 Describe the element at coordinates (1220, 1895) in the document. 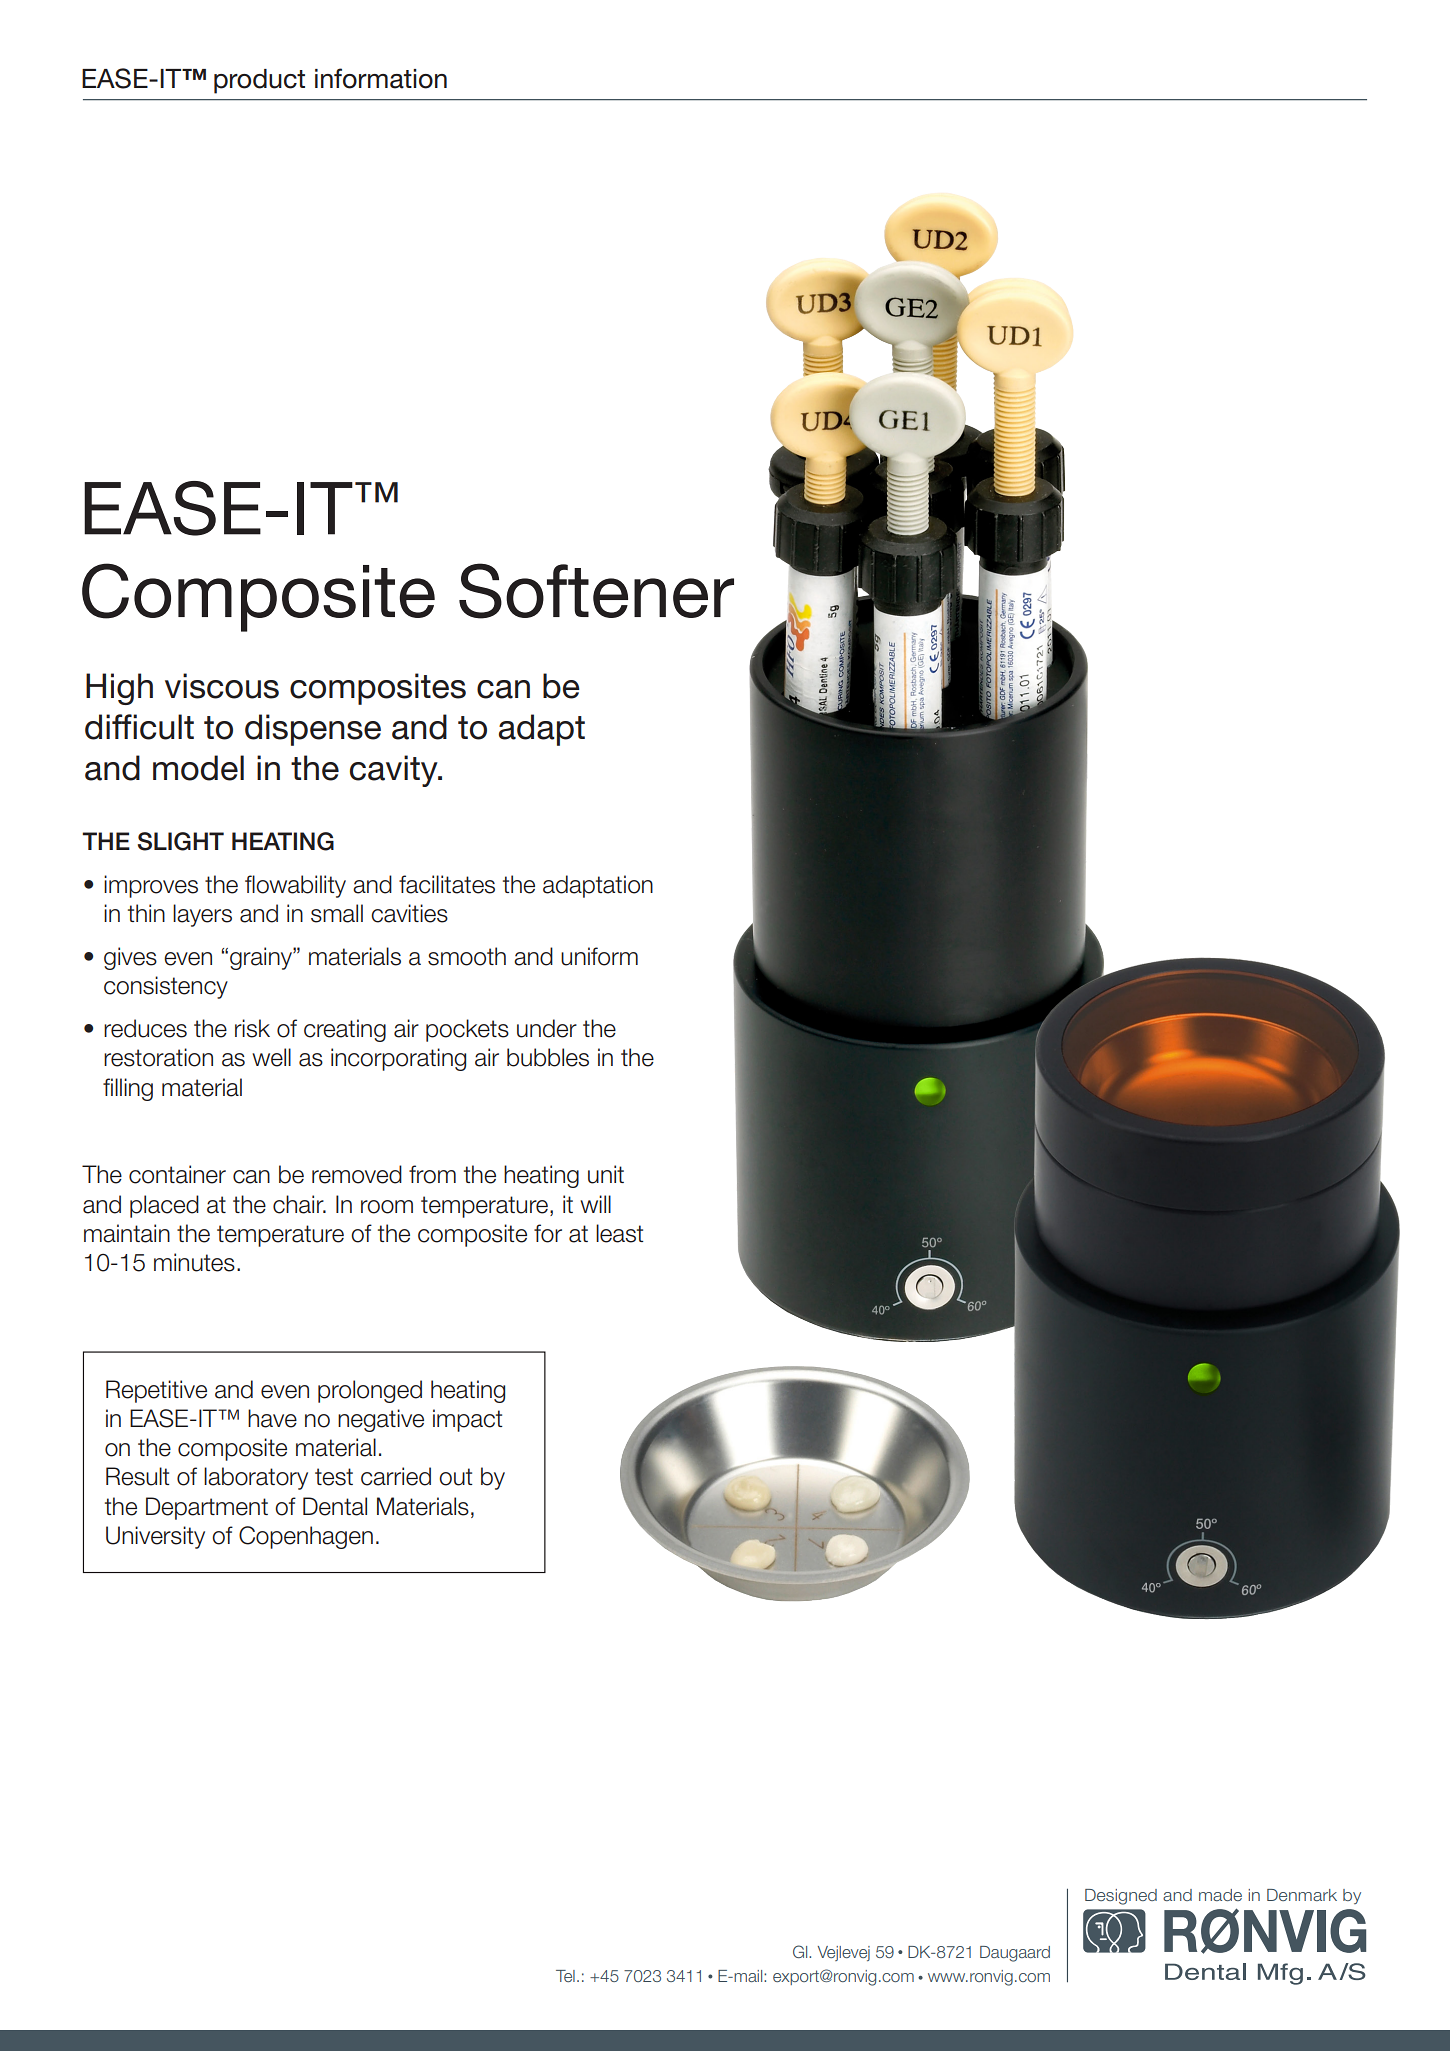

I see `made` at that location.
